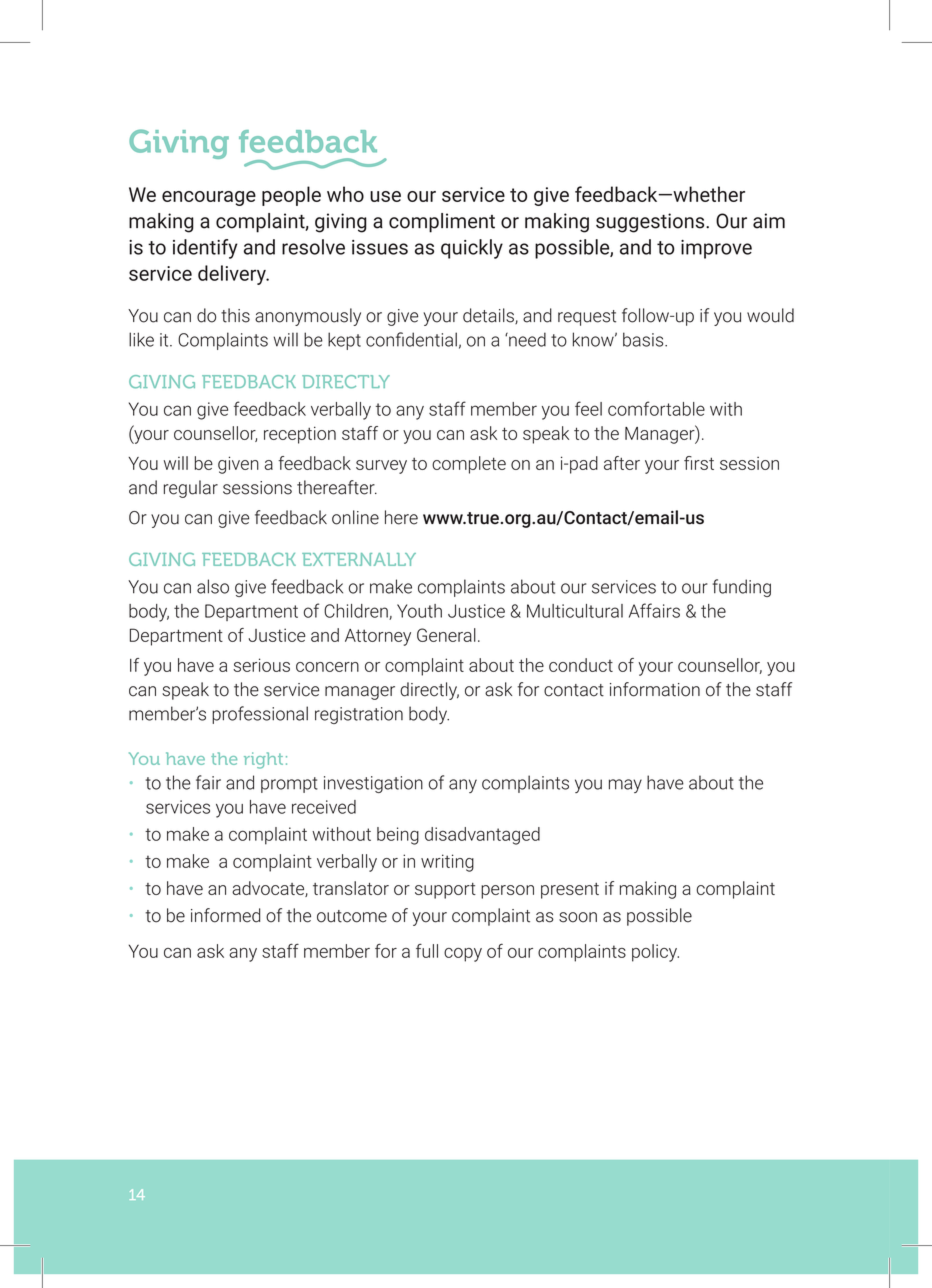 This document has width=932, height=1288. I want to click on compliment, so click(442, 223).
